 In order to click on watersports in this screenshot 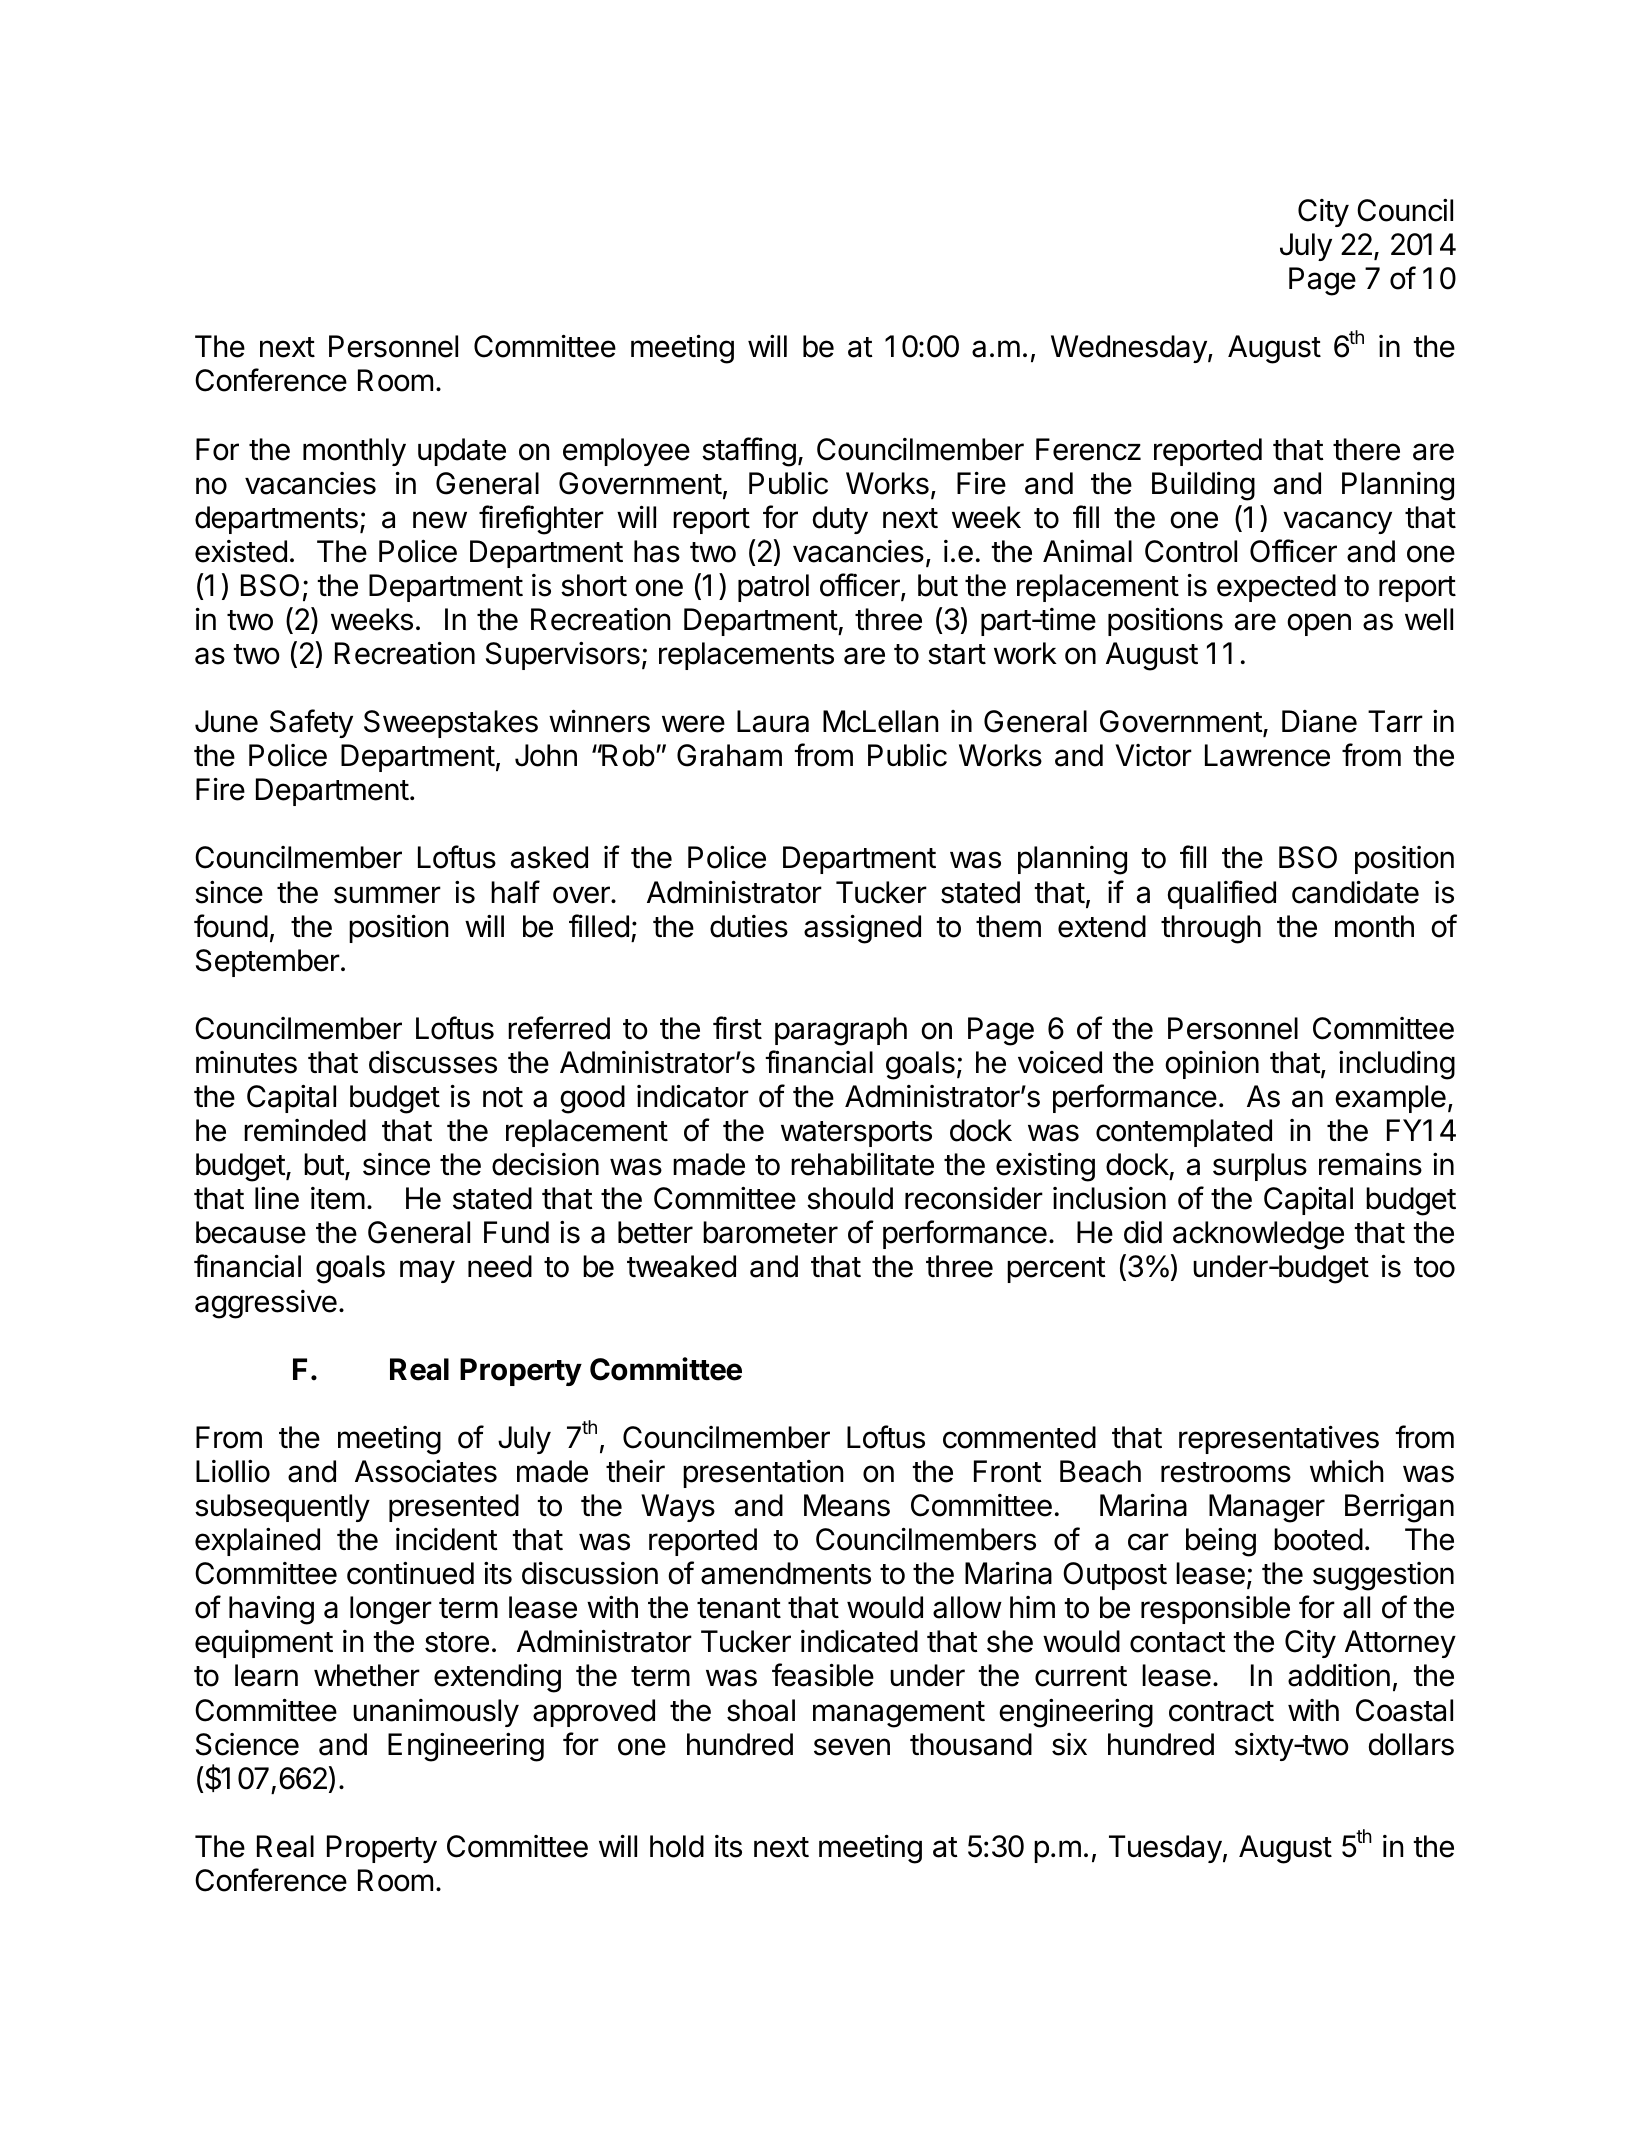, I will do `click(856, 1134)`.
